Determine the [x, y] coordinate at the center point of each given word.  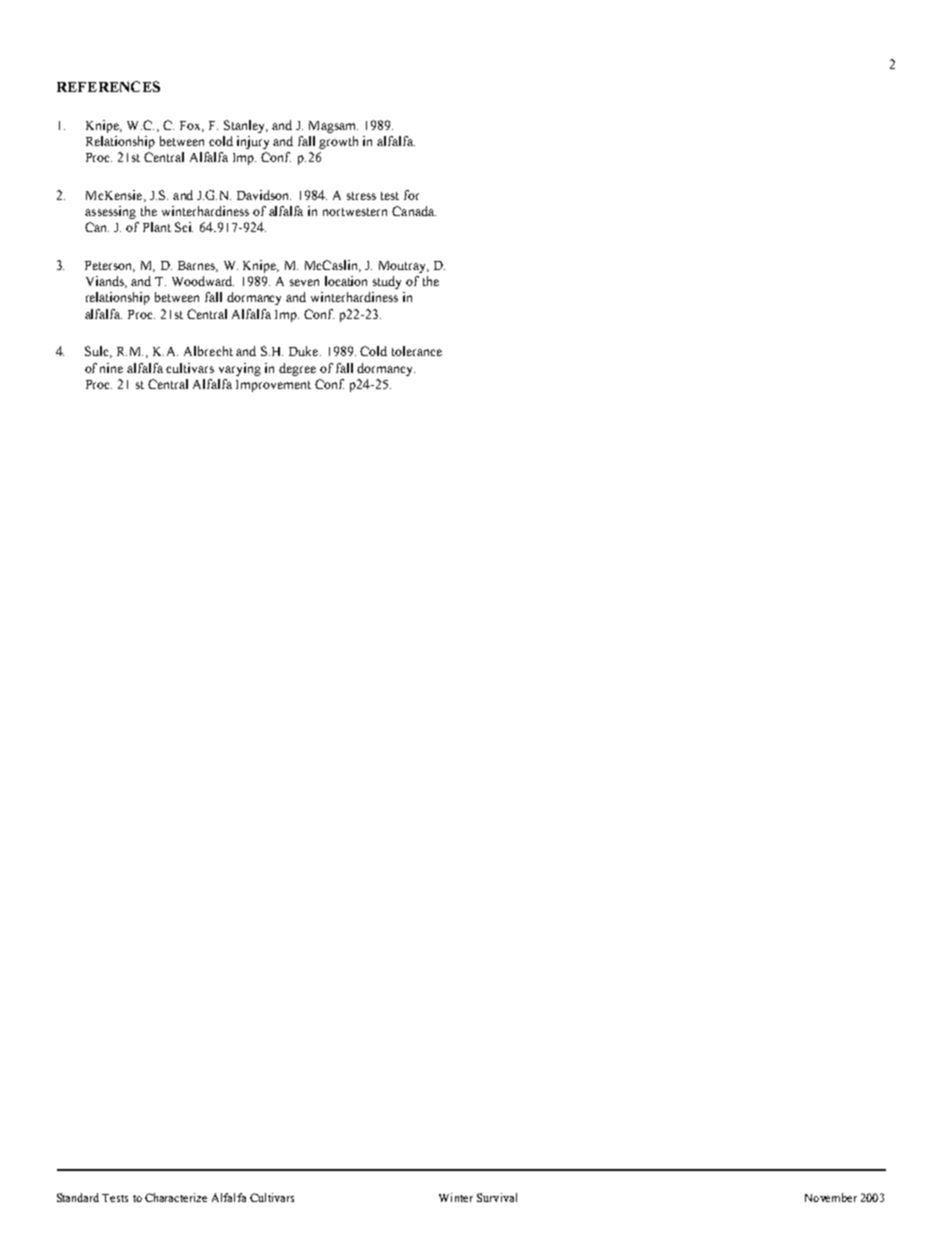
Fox [191, 126]
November [831, 1197]
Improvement [273, 386]
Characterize [176, 1197]
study [387, 282]
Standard [78, 1197]
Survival [497, 1197]
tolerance [417, 351]
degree [297, 369]
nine [111, 368]
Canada [414, 211]
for [411, 195]
